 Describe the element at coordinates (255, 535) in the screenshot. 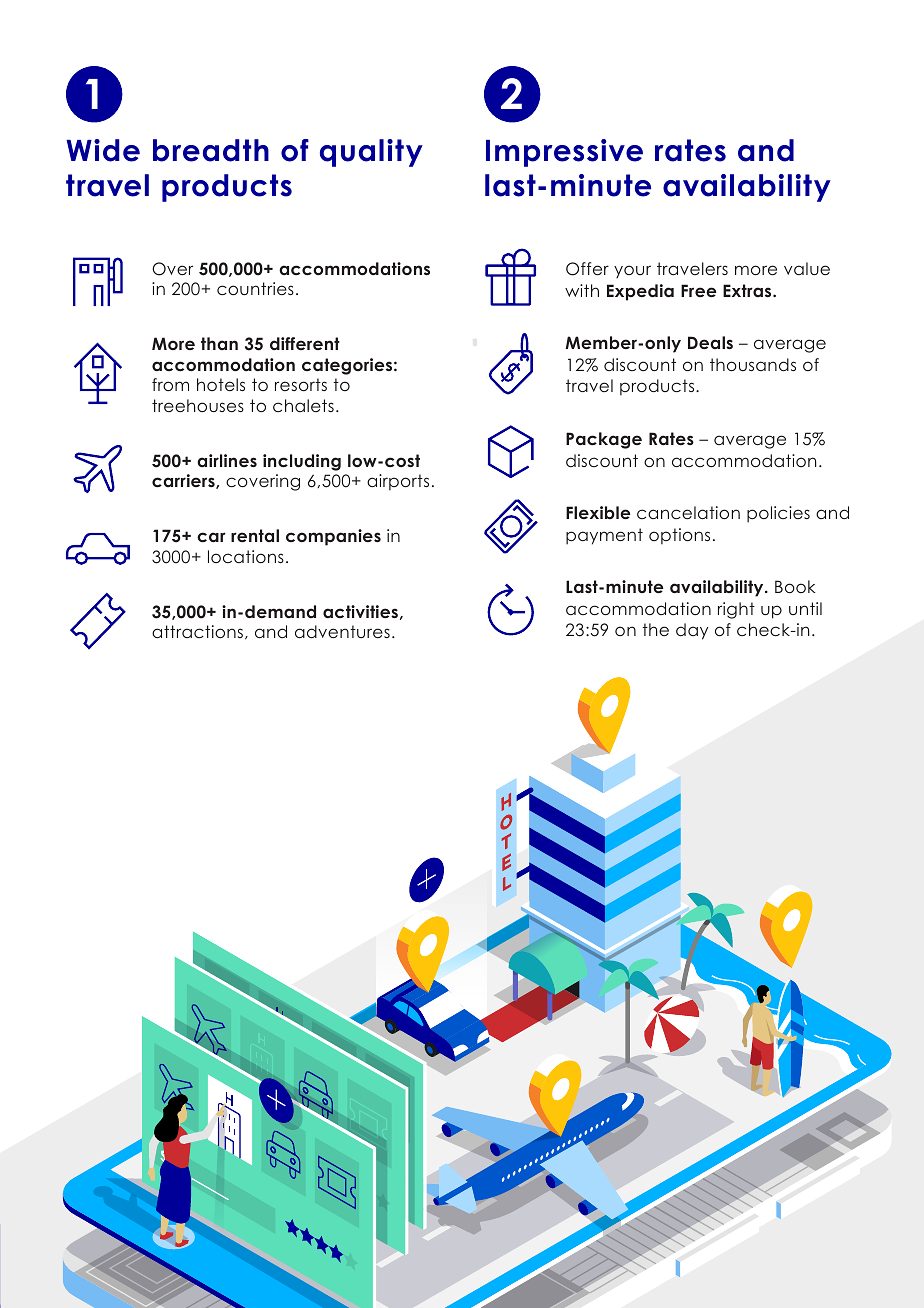

I see `rental` at that location.
